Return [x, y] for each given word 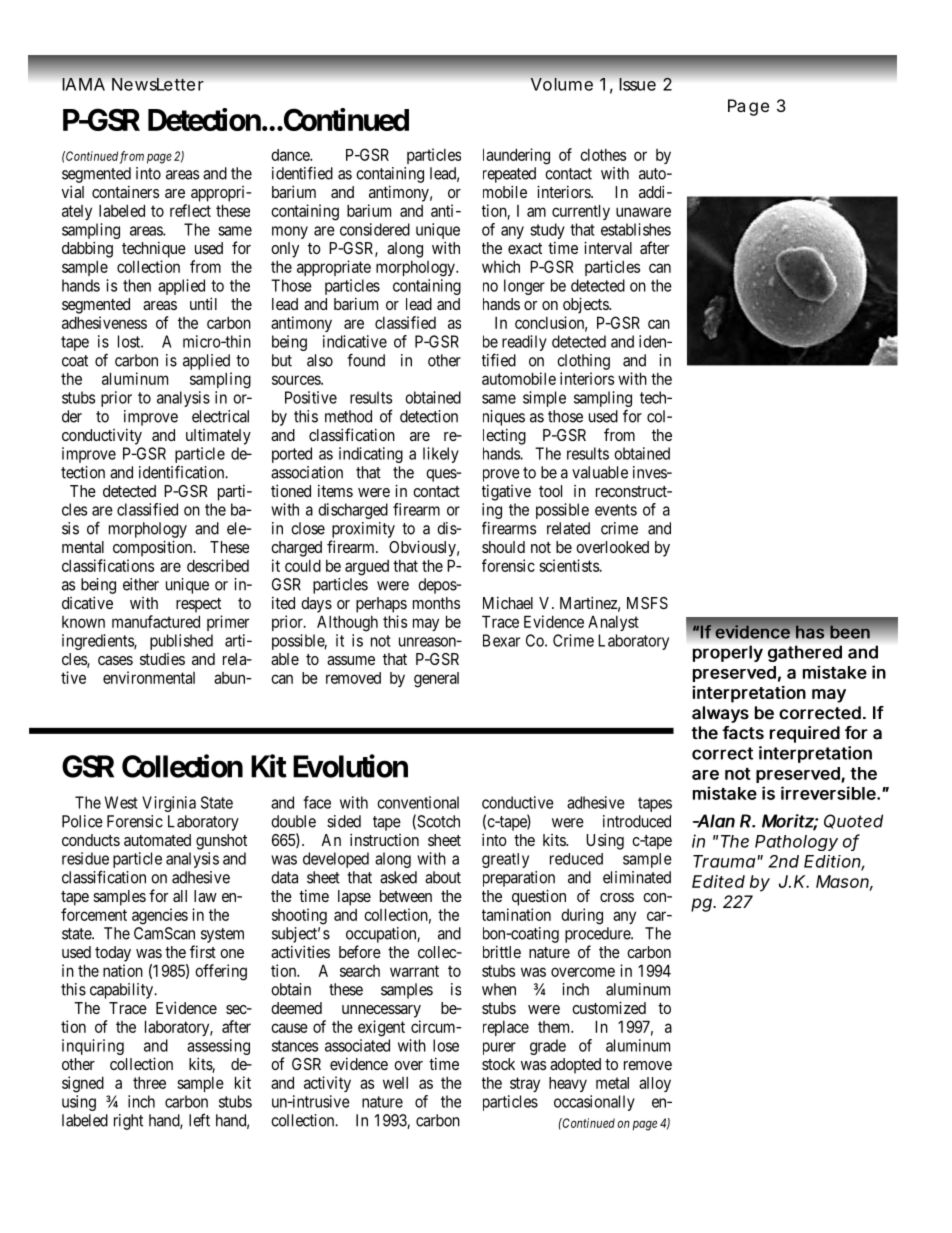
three [149, 1083]
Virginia [169, 804]
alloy [655, 1084]
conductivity [102, 436]
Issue [637, 84]
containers [125, 191]
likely [441, 455]
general [436, 680]
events [616, 510]
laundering [516, 156]
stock [498, 1064]
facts [743, 733]
